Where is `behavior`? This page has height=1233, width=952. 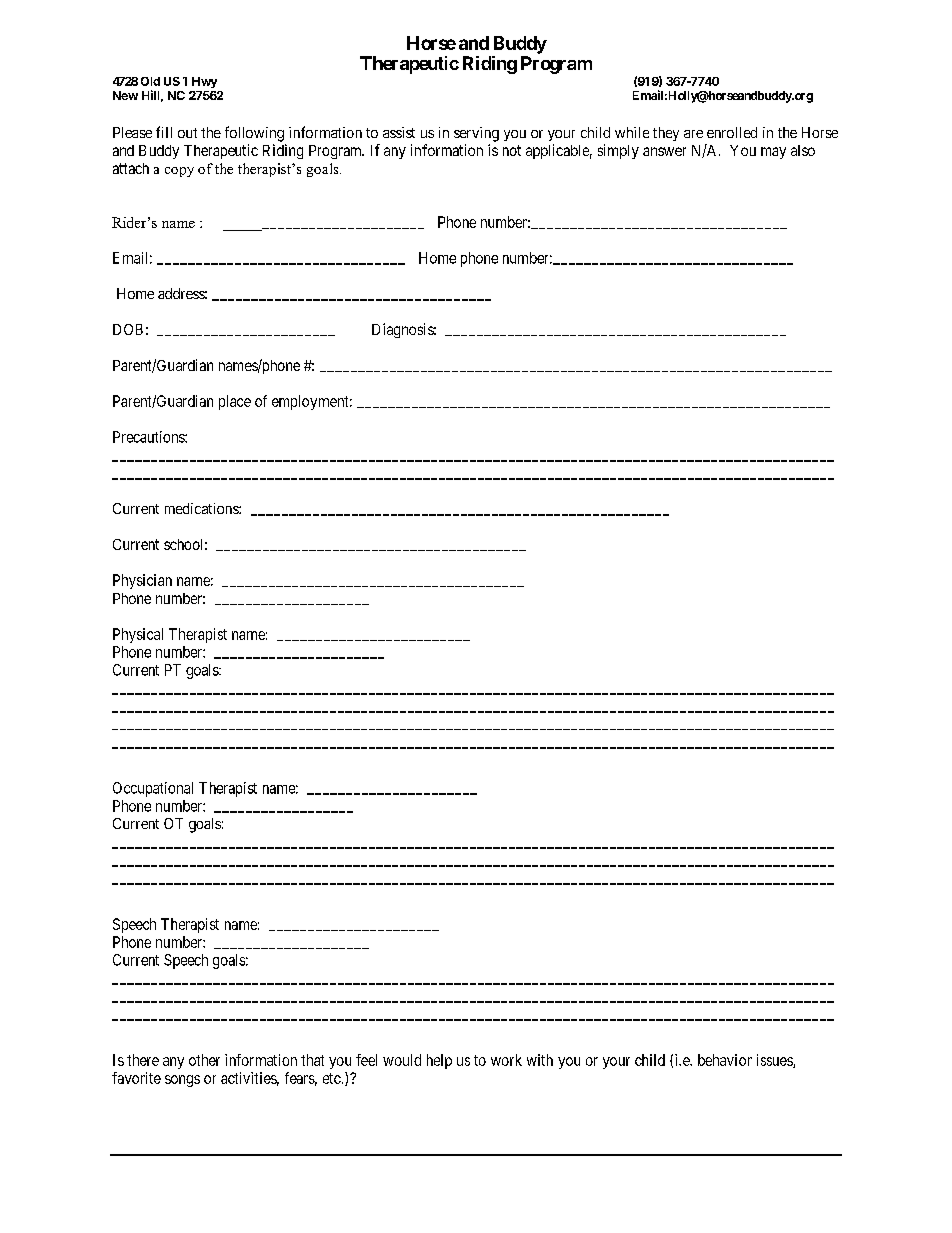 behavior is located at coordinates (725, 1060).
